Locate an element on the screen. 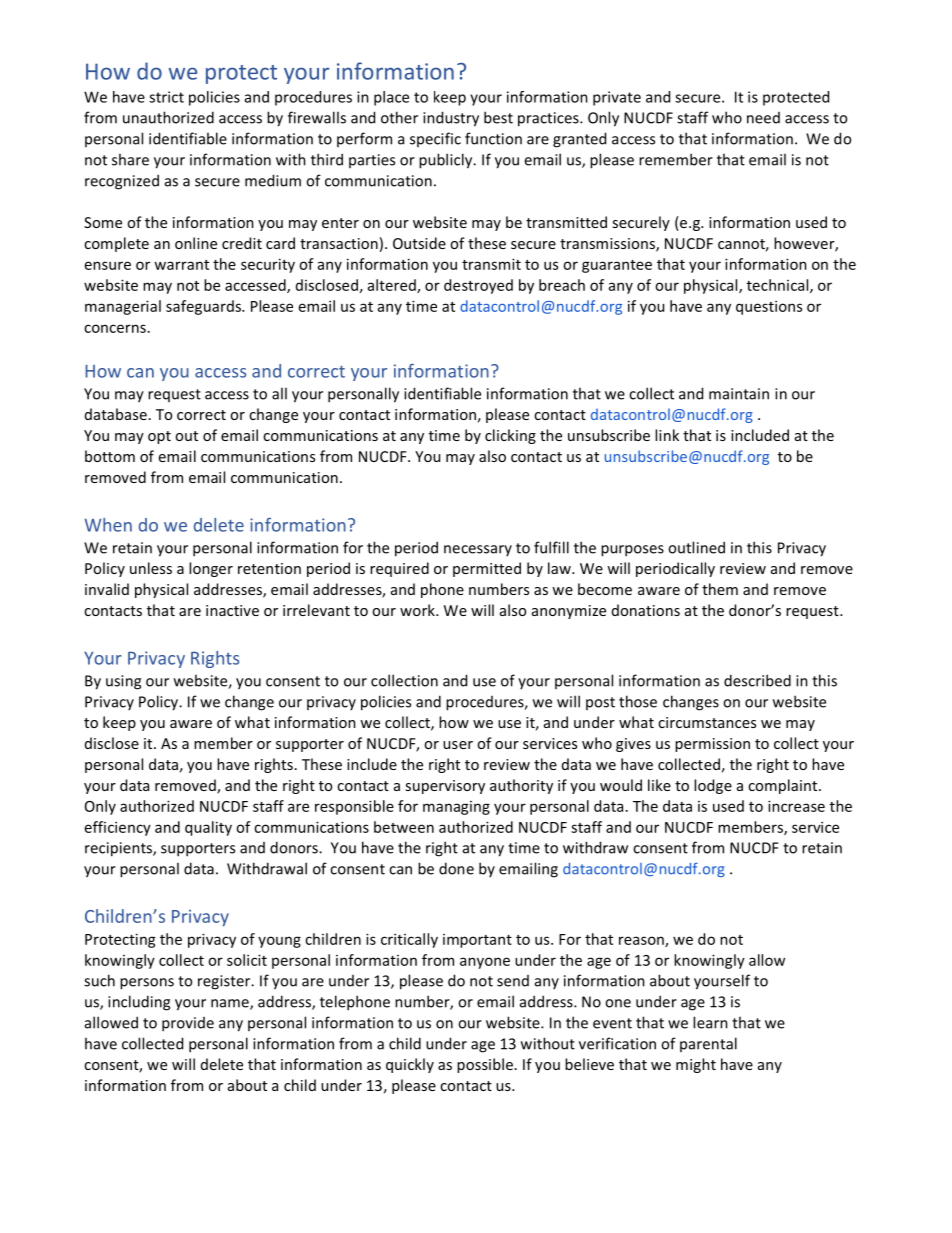 This screenshot has width=952, height=1233. lodge is located at coordinates (713, 786).
